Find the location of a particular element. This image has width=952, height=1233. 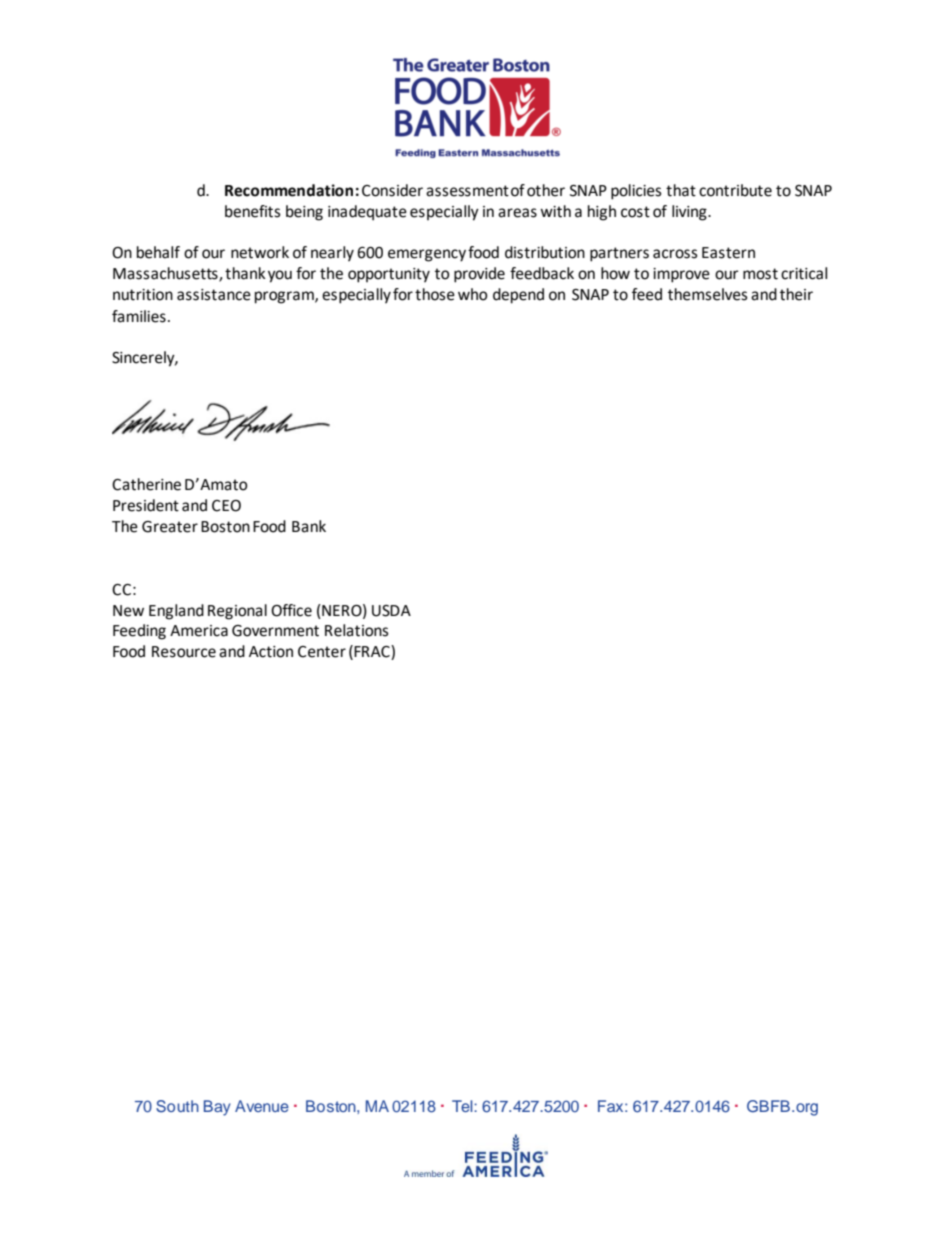

assessment is located at coordinates (467, 191).
